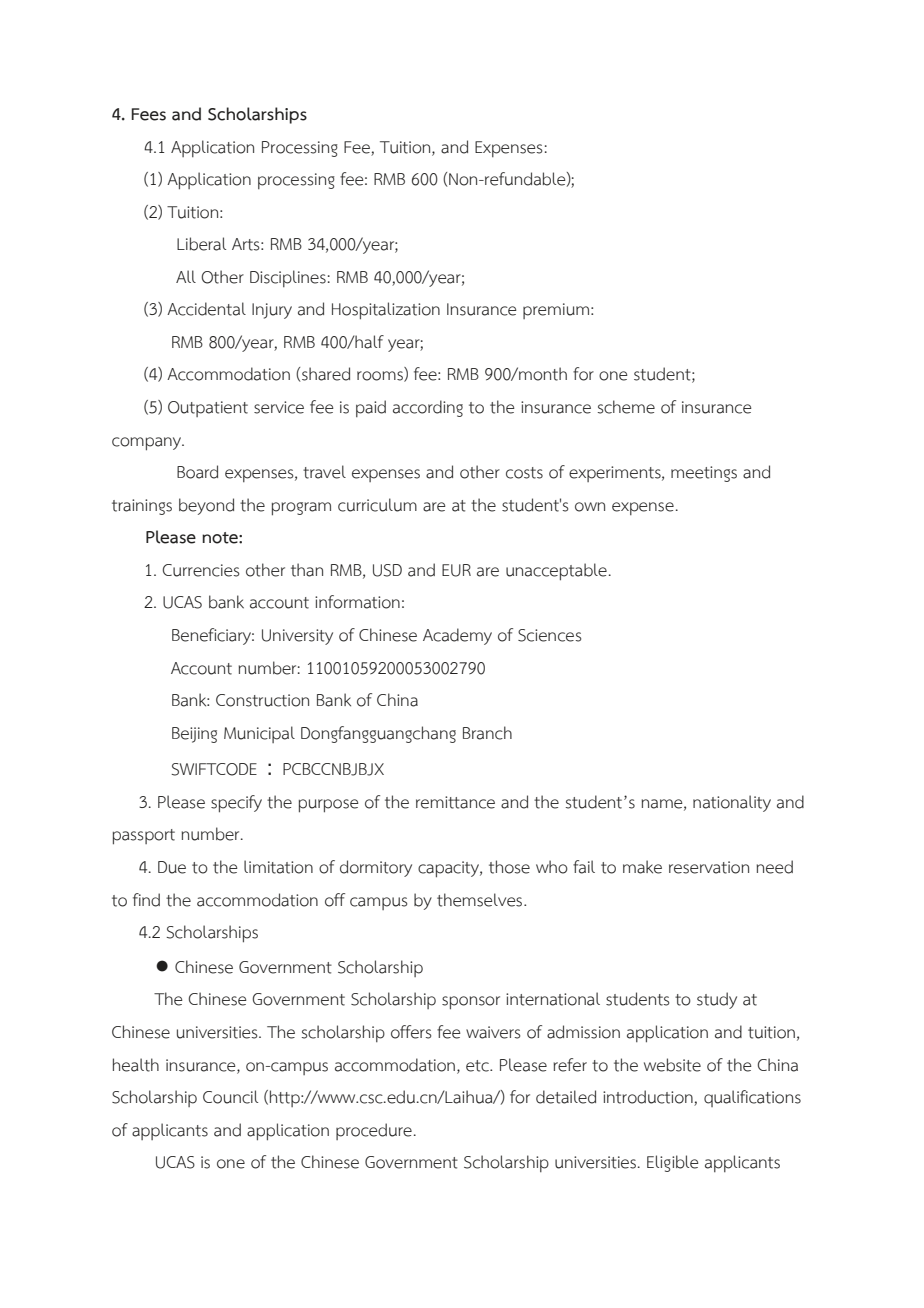 Image resolution: width=924 pixels, height=1308 pixels. I want to click on premium, so click(556, 311).
